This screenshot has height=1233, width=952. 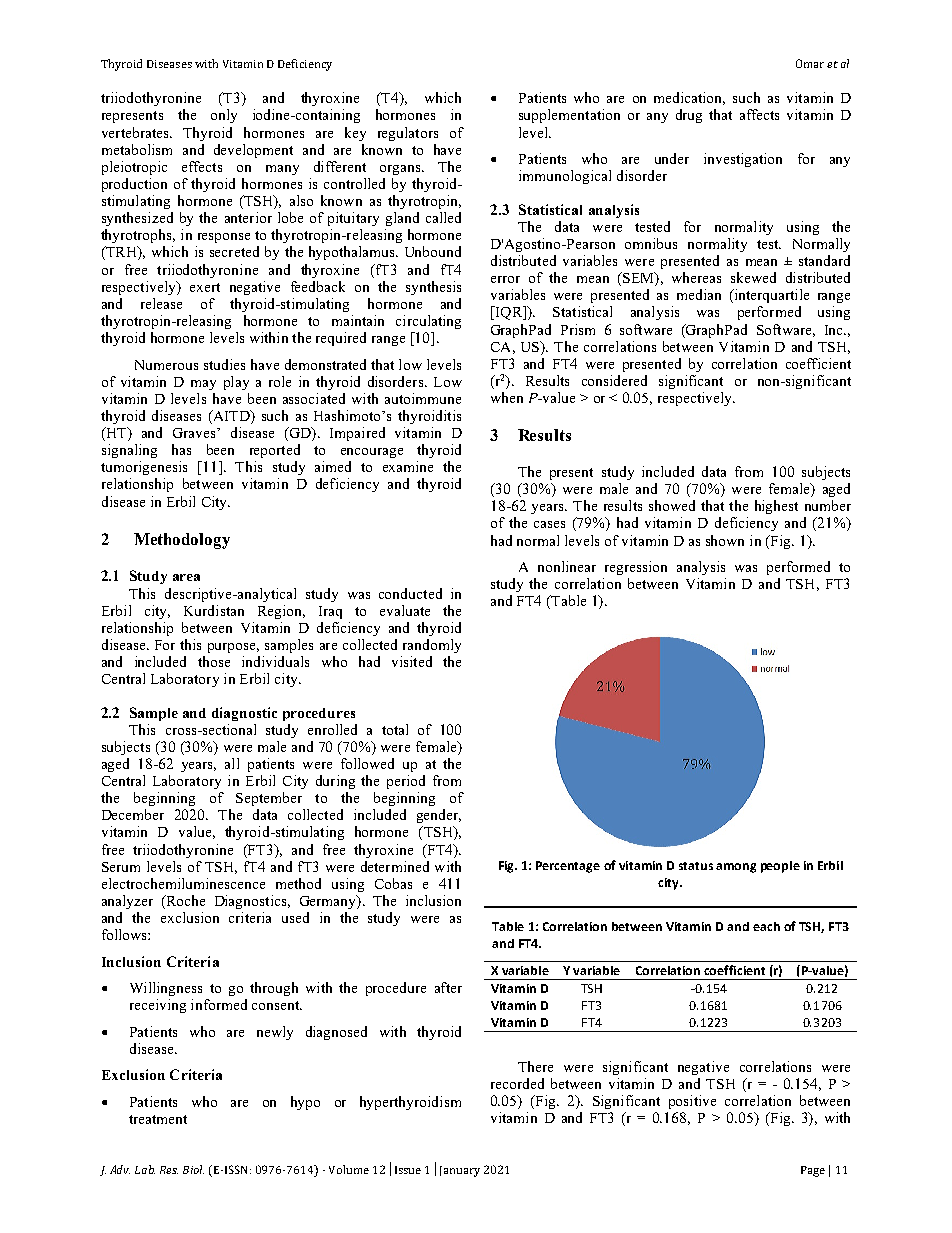 What do you see at coordinates (432, 646) in the screenshot?
I see `randomly` at bounding box center [432, 646].
